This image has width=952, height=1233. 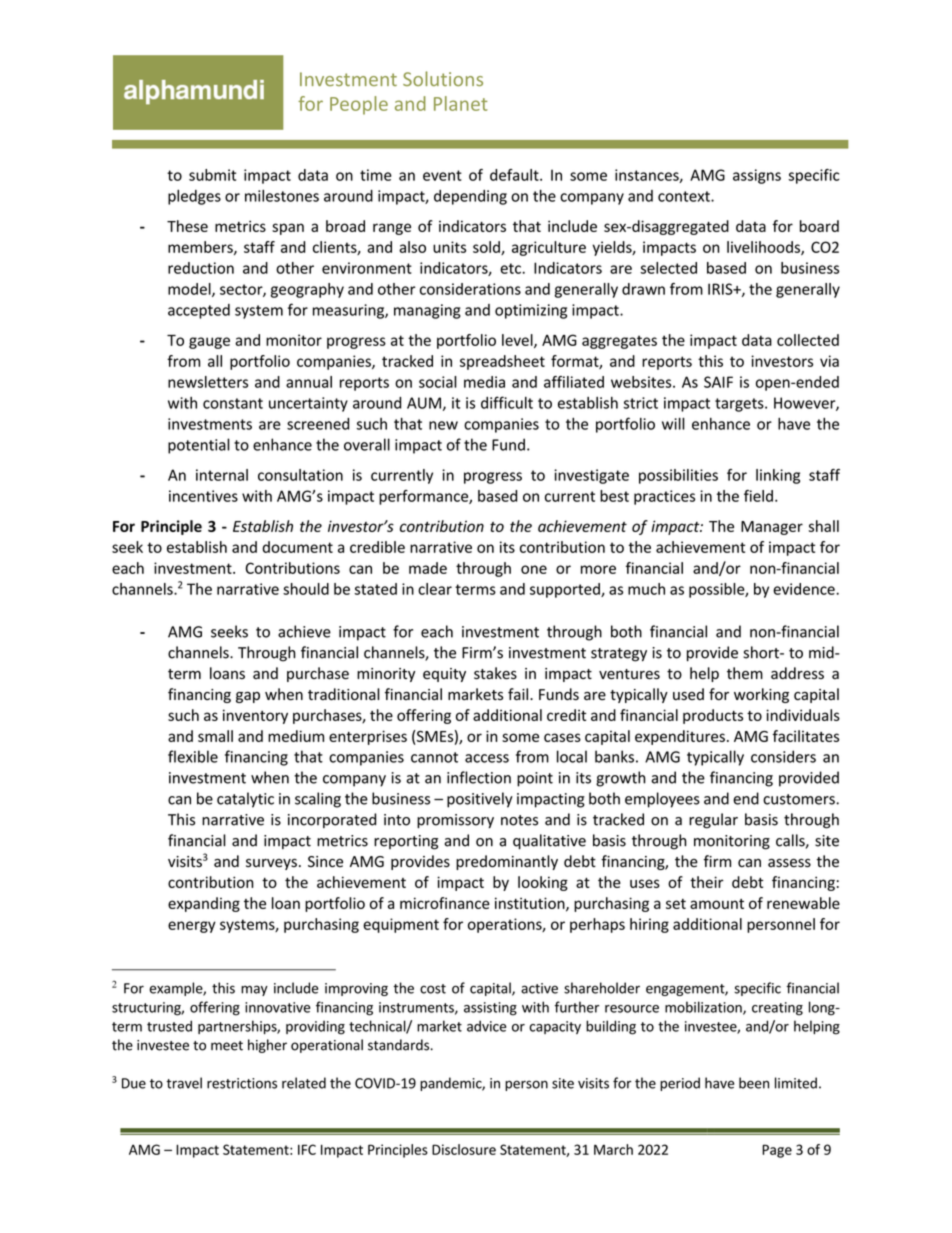 What do you see at coordinates (464, 1149) in the image?
I see `Disclosure` at bounding box center [464, 1149].
